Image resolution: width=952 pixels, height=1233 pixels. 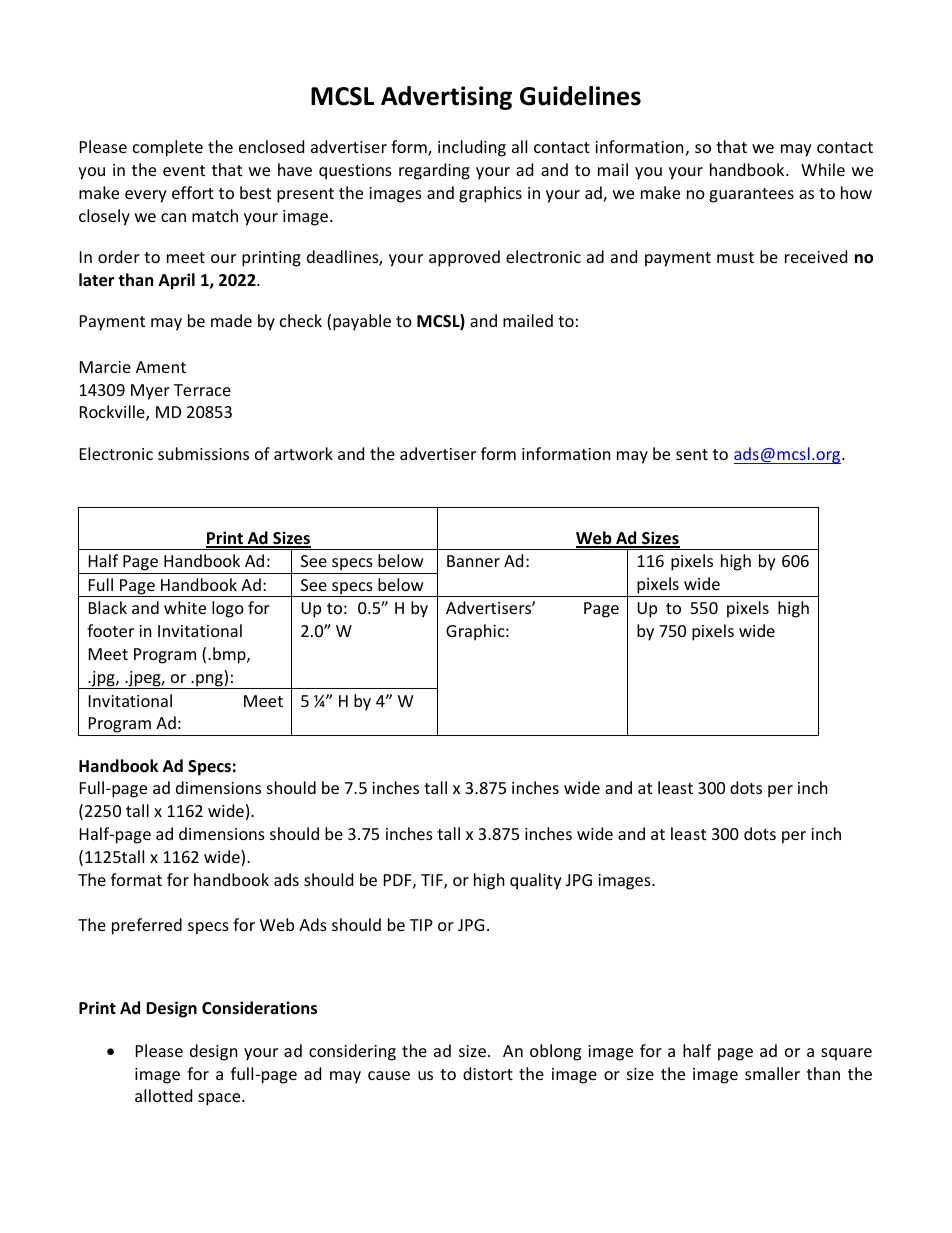 I want to click on allotted, so click(x=163, y=1095).
